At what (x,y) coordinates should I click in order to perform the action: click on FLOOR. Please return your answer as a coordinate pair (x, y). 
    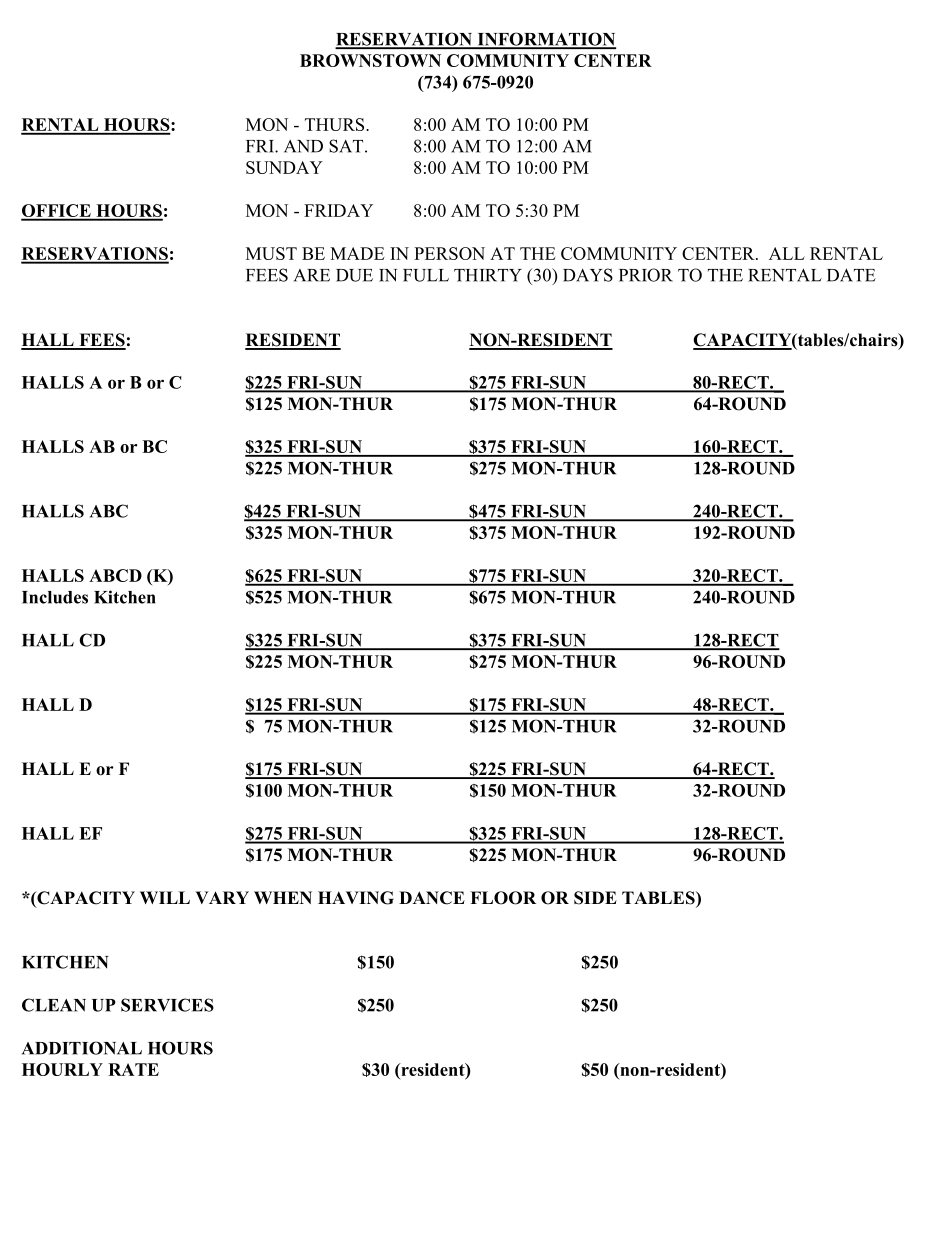
    Looking at the image, I should click on (503, 898).
